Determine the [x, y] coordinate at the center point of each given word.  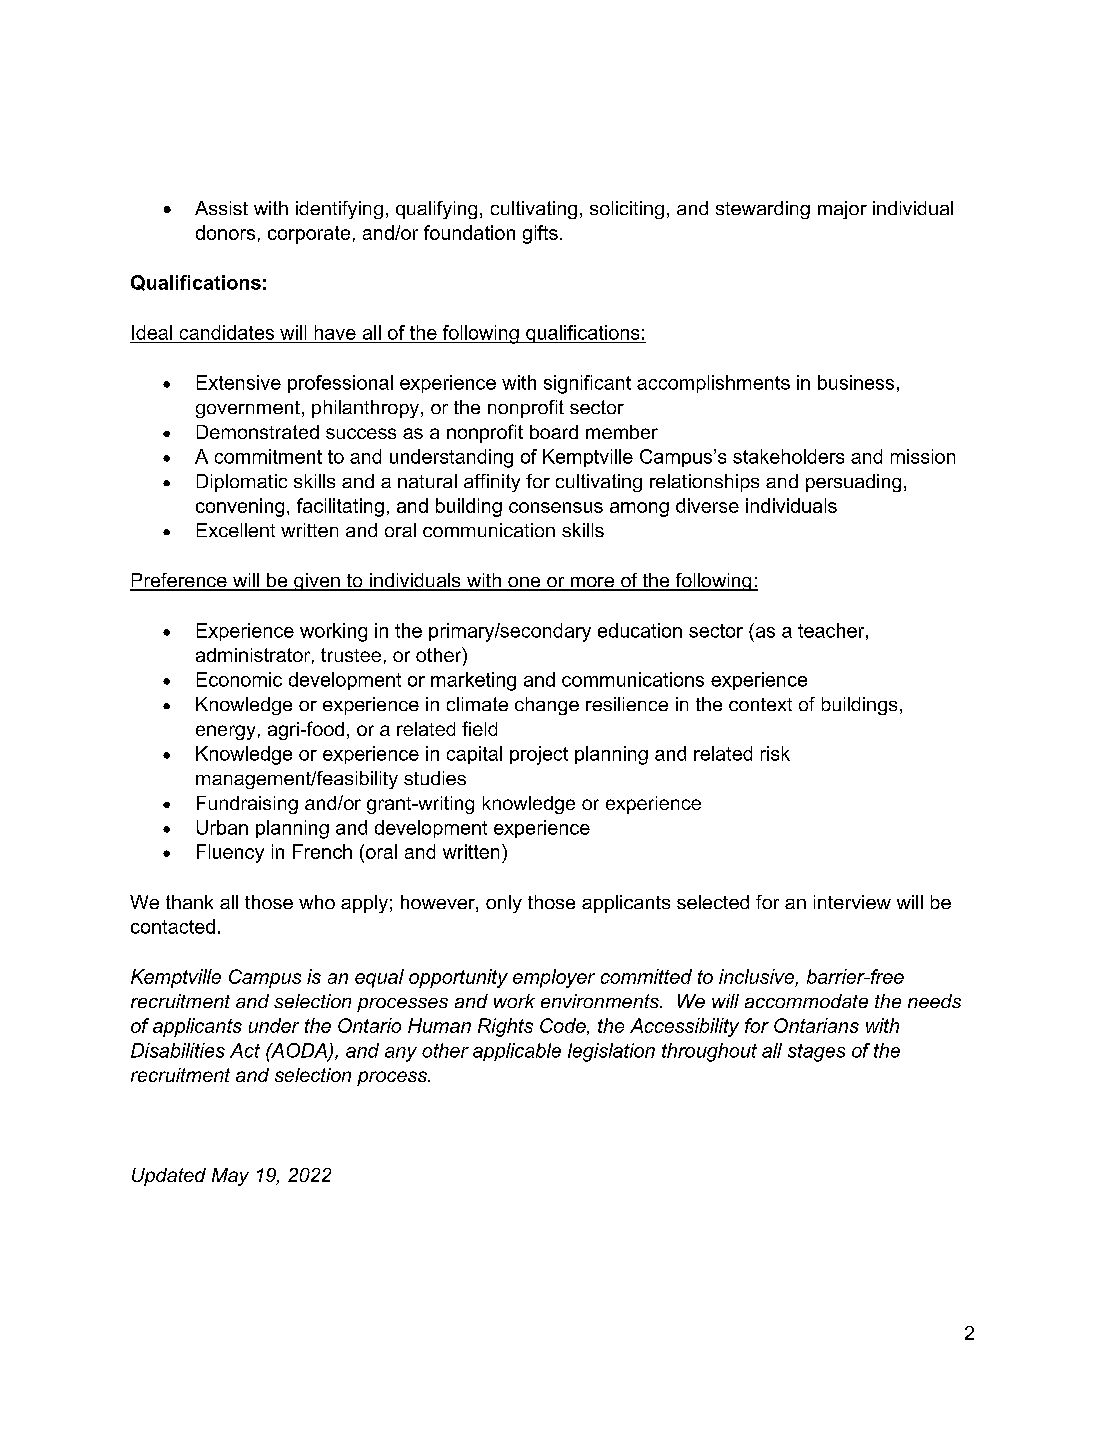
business [856, 382]
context [760, 704]
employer [554, 978]
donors [225, 232]
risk [775, 753]
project [539, 755]
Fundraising [247, 805]
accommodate [806, 1001]
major [842, 210]
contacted [173, 926]
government [248, 409]
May [230, 1177]
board [554, 432]
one [524, 583]
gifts [540, 234]
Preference [179, 581]
